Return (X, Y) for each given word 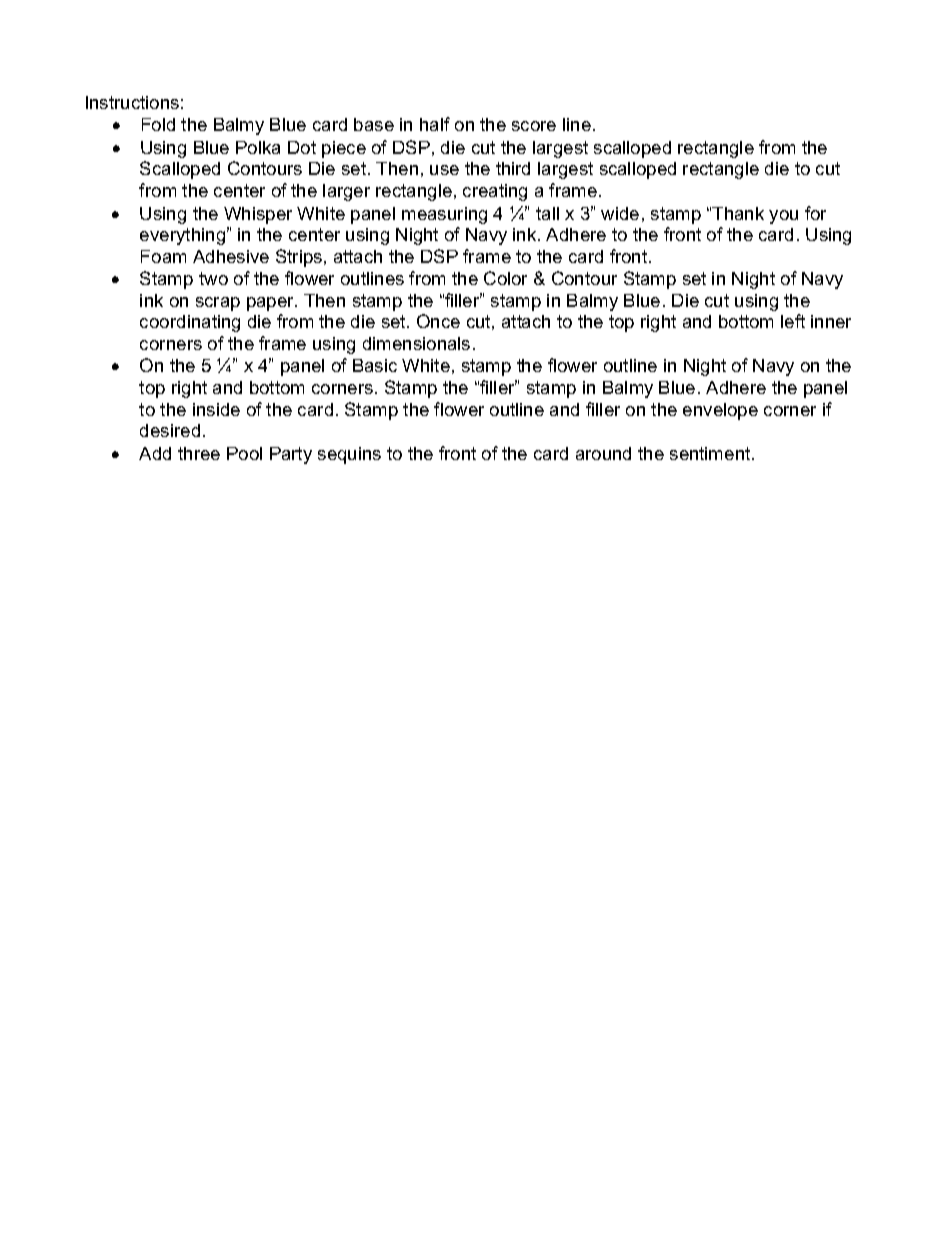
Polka (258, 147)
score (534, 126)
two (213, 278)
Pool (244, 453)
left (793, 321)
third (513, 168)
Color (505, 278)
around (603, 453)
